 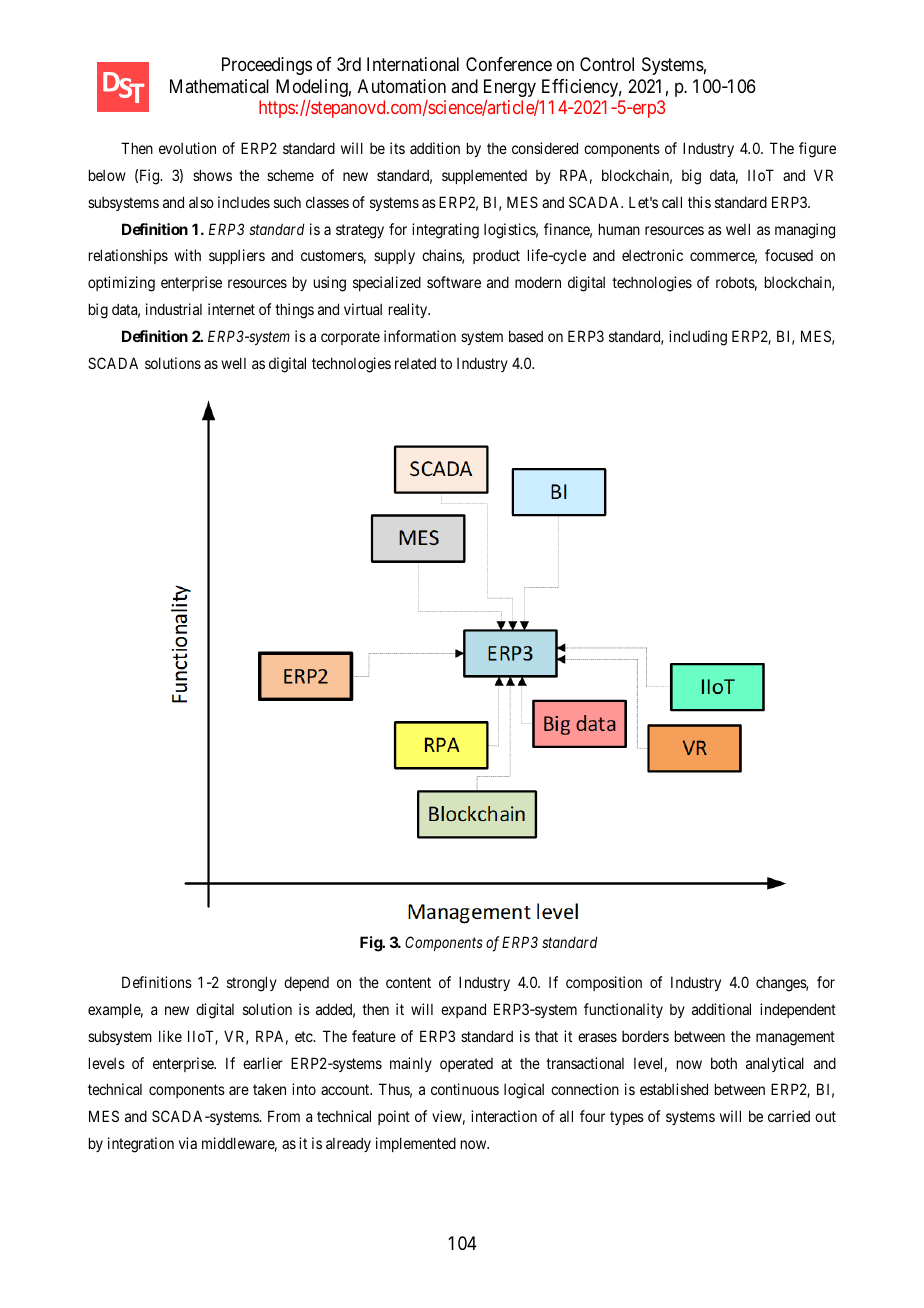 I want to click on figure, so click(x=817, y=150).
